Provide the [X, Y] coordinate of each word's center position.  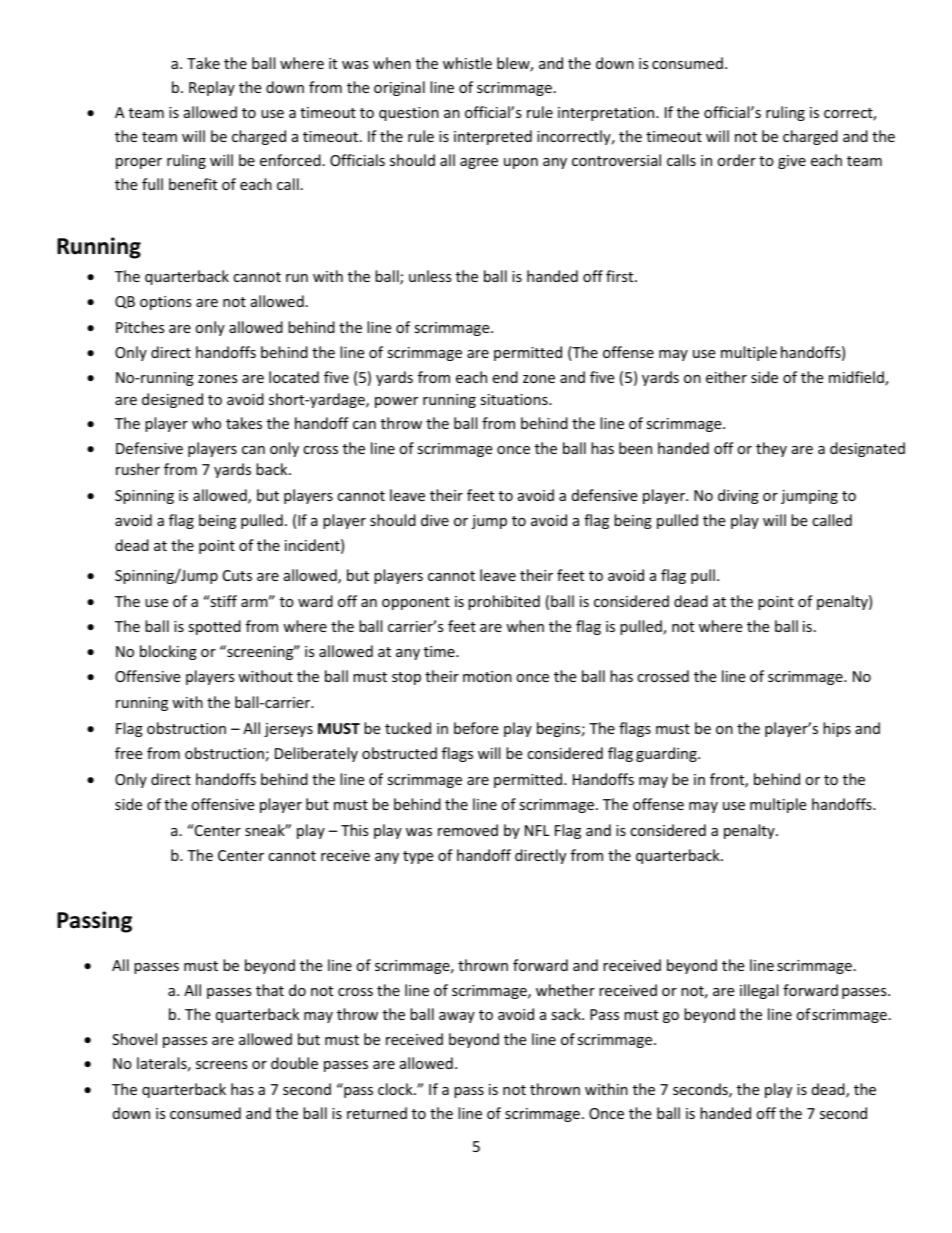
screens [222, 1065]
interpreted [493, 137]
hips [837, 729]
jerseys [288, 730]
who [206, 423]
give [792, 162]
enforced [290, 160]
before [476, 728]
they [771, 449]
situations [515, 399]
